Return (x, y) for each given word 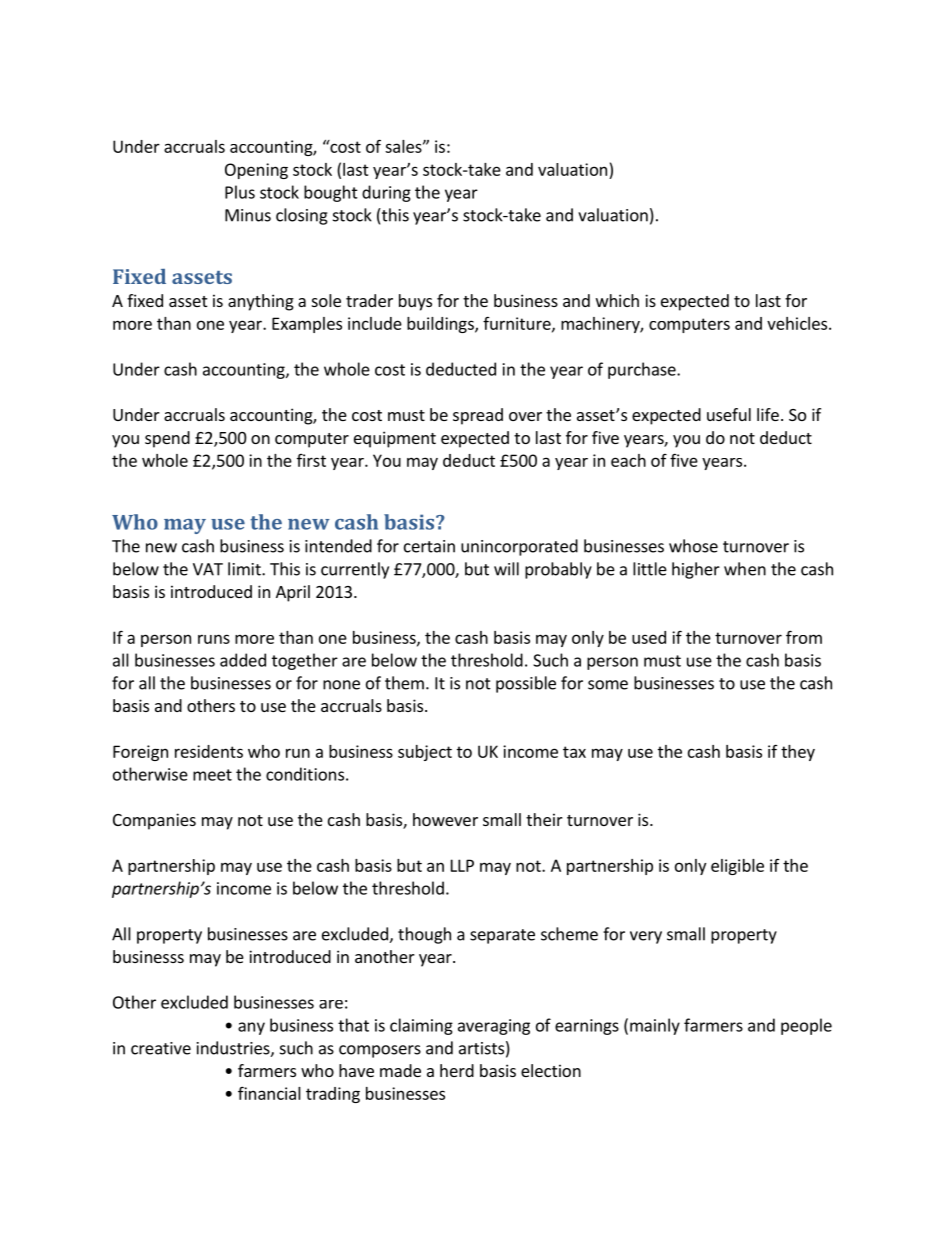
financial (269, 1093)
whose (693, 546)
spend (167, 439)
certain (429, 546)
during (386, 193)
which (617, 300)
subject (425, 753)
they (798, 753)
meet (212, 775)
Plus (240, 192)
